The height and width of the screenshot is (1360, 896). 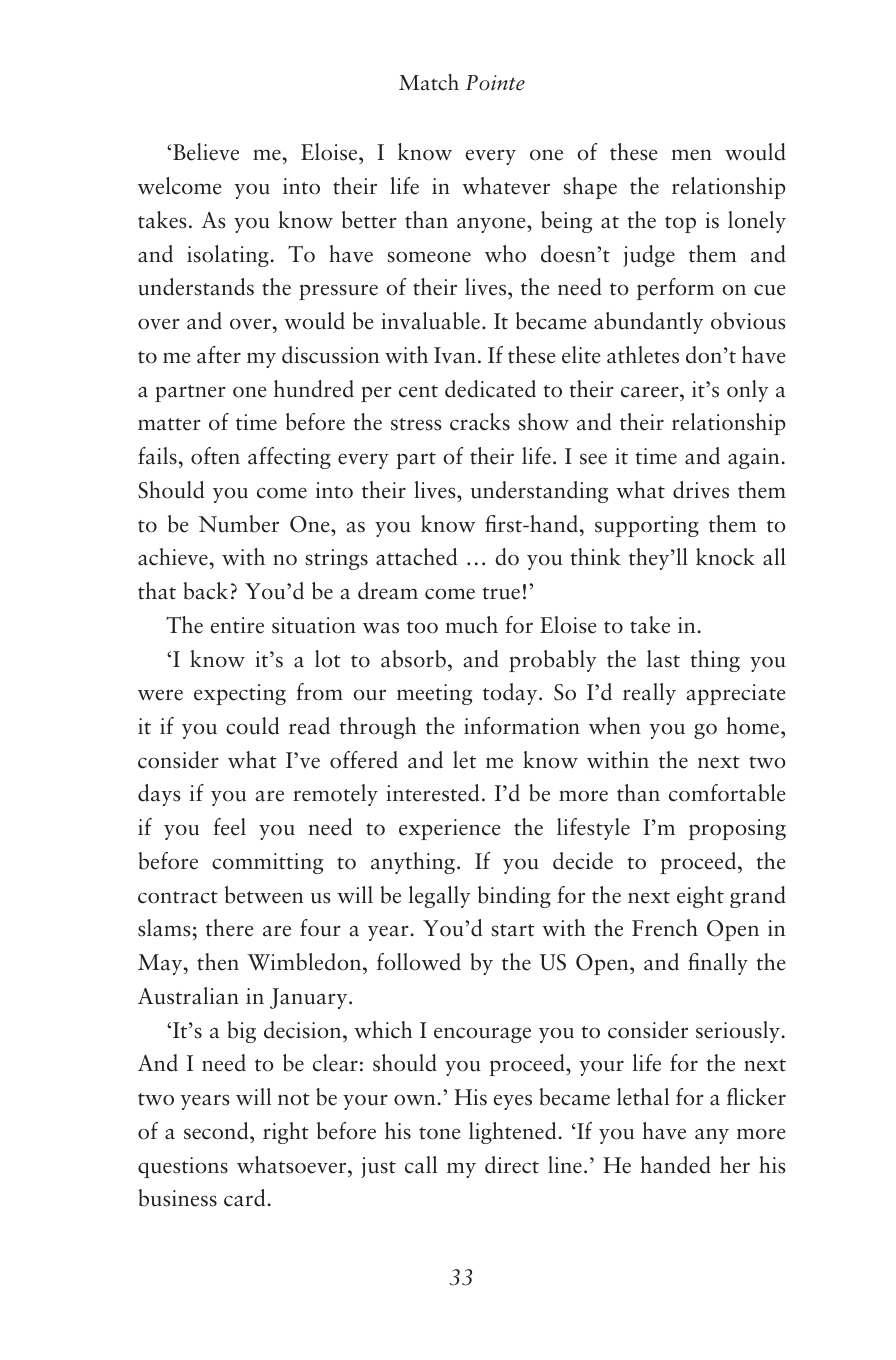 I want to click on true, so click(x=501, y=593).
